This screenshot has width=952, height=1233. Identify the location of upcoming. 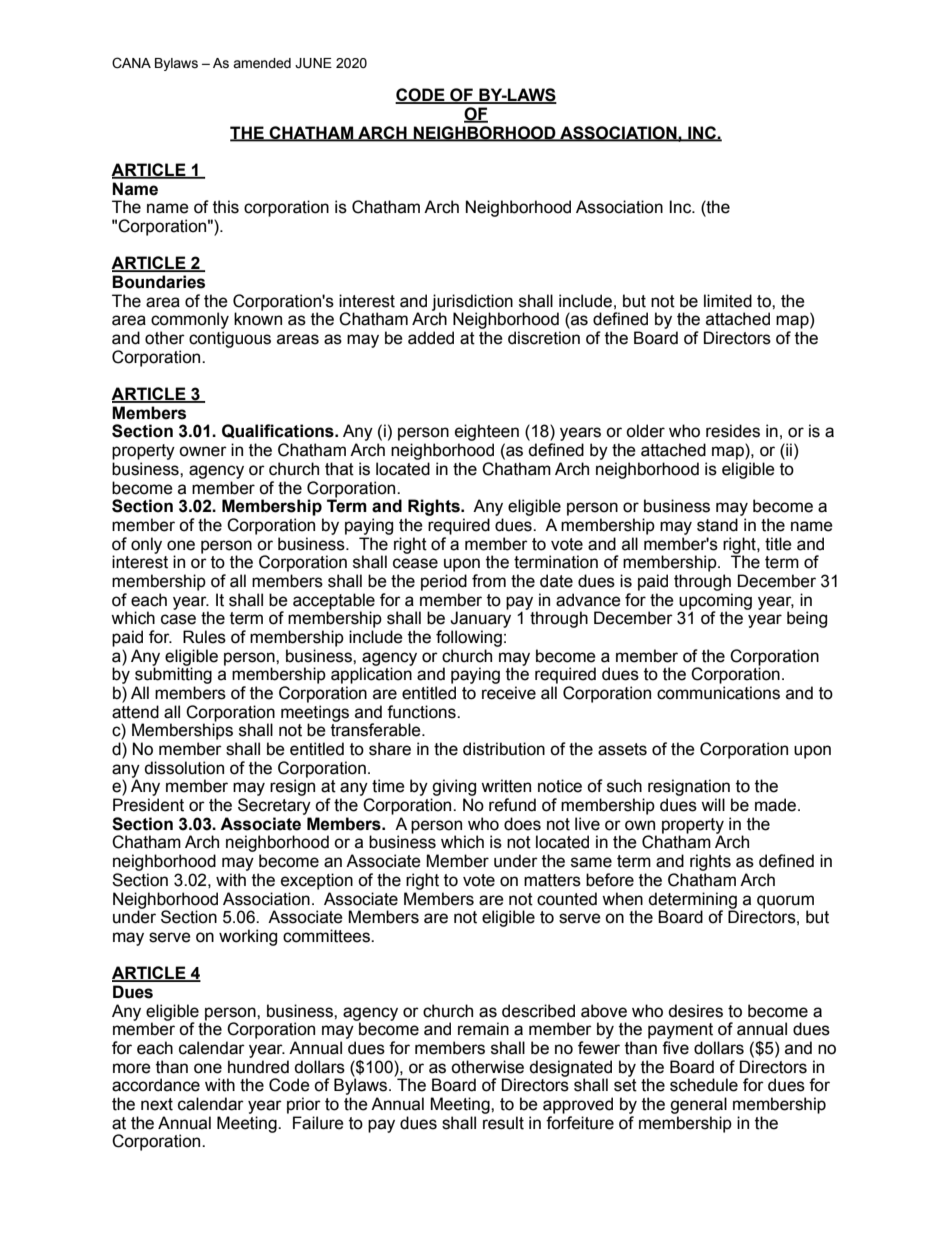
(715, 602).
